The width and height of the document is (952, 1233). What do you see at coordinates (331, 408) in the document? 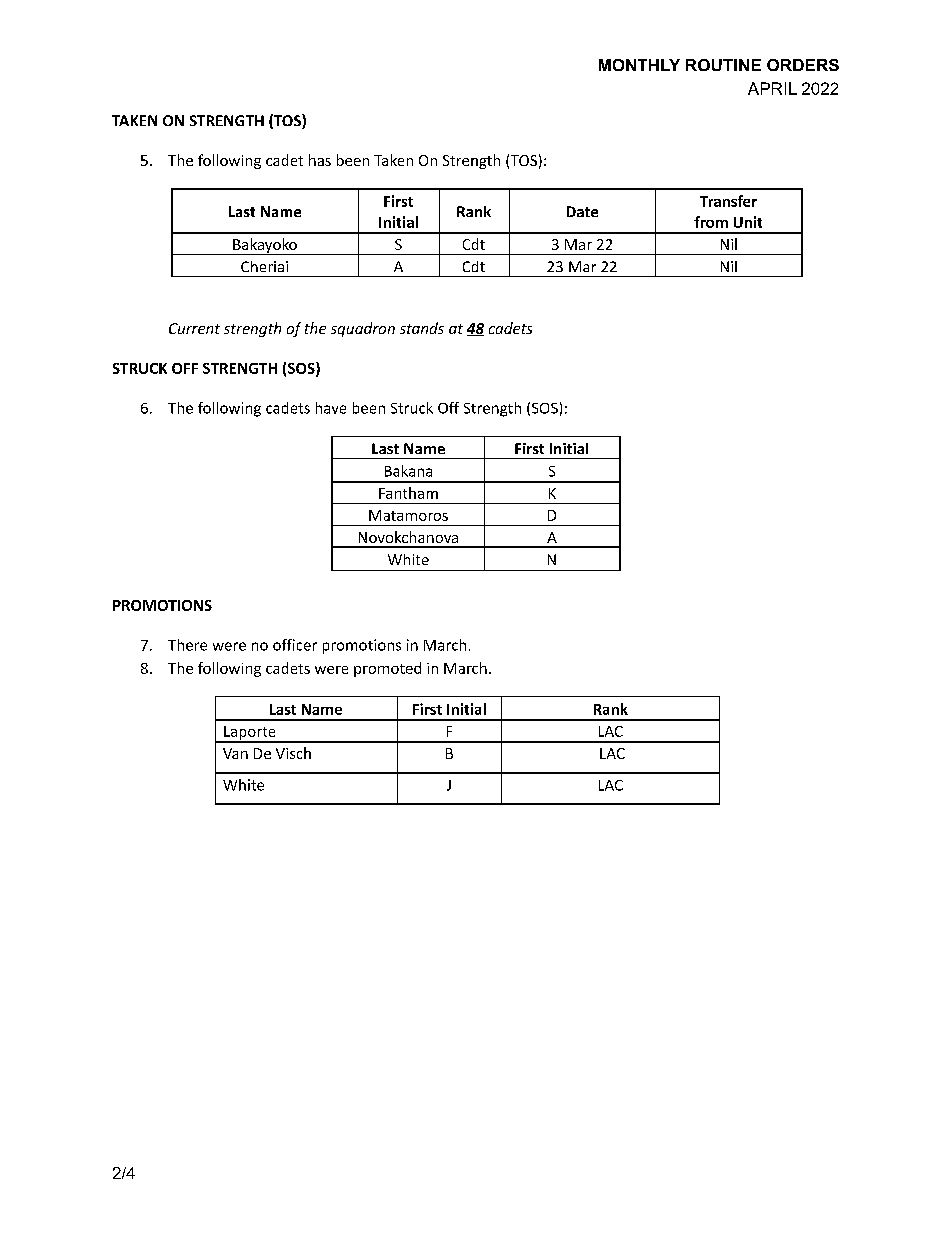
I see `have` at bounding box center [331, 408].
